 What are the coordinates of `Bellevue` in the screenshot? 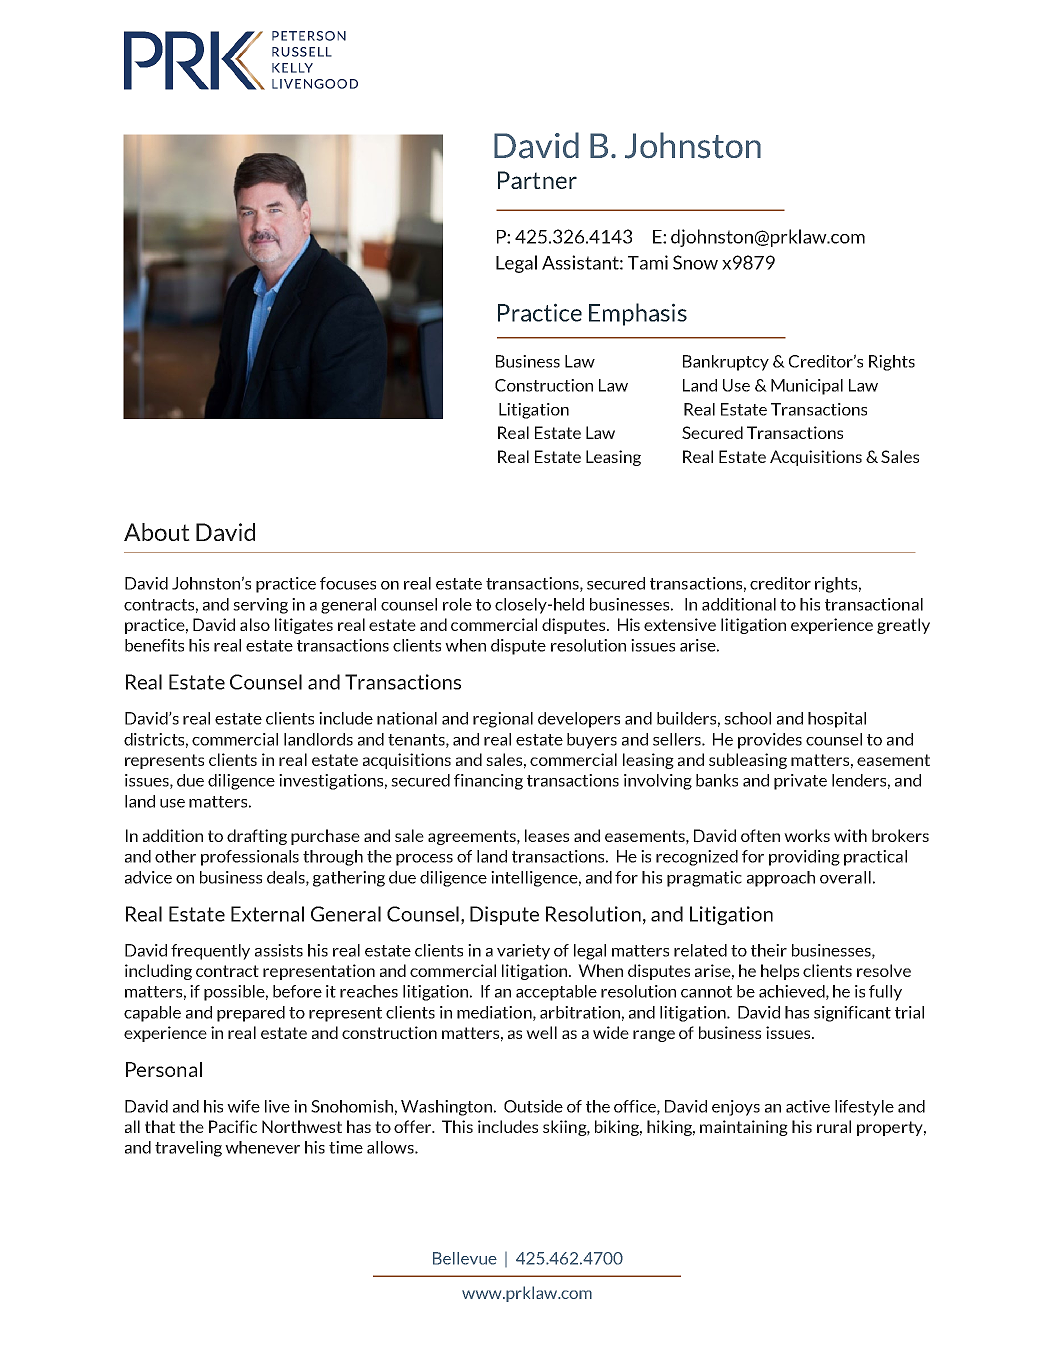 It's located at (465, 1258).
